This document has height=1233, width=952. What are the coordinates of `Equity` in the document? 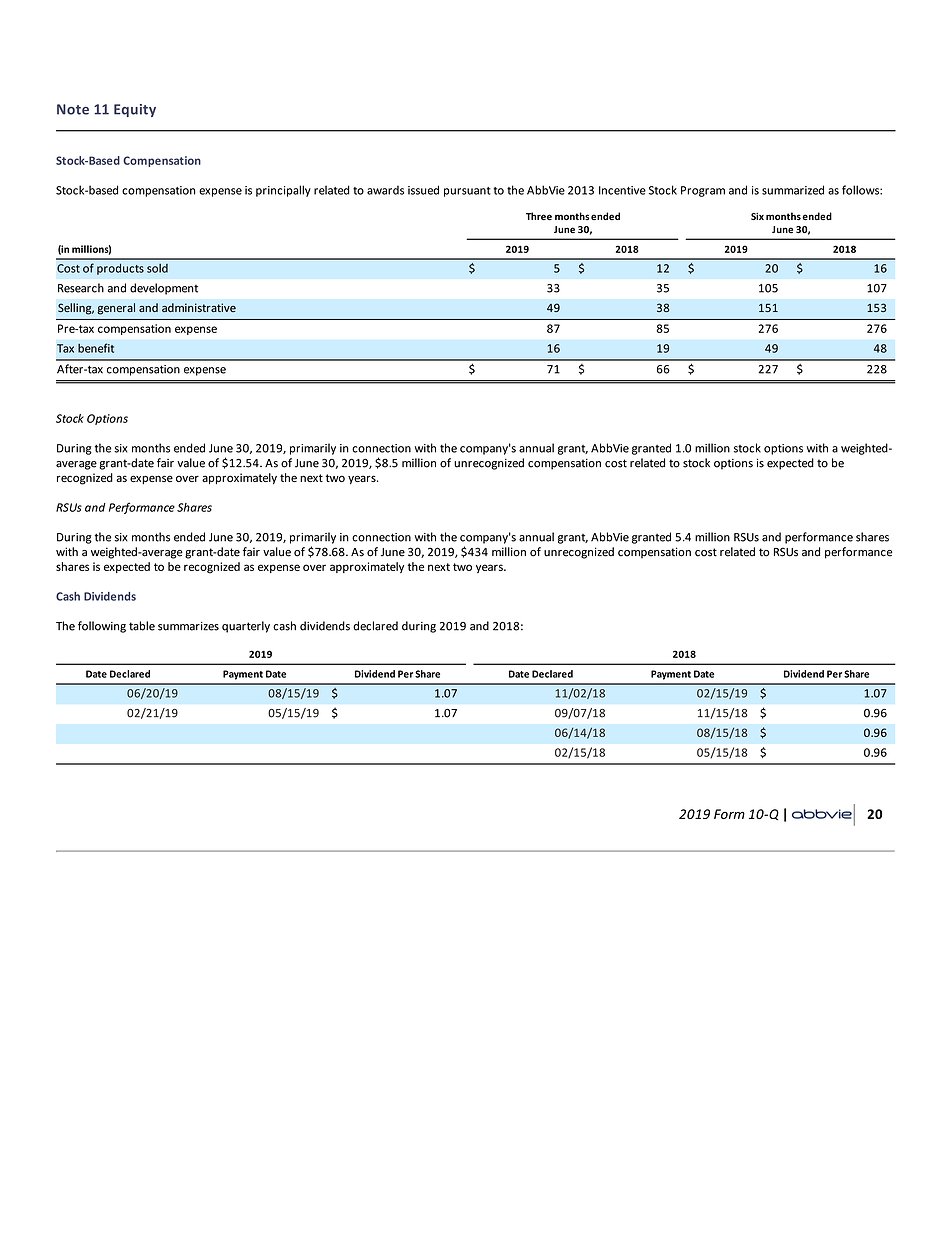 It's located at (135, 110).
